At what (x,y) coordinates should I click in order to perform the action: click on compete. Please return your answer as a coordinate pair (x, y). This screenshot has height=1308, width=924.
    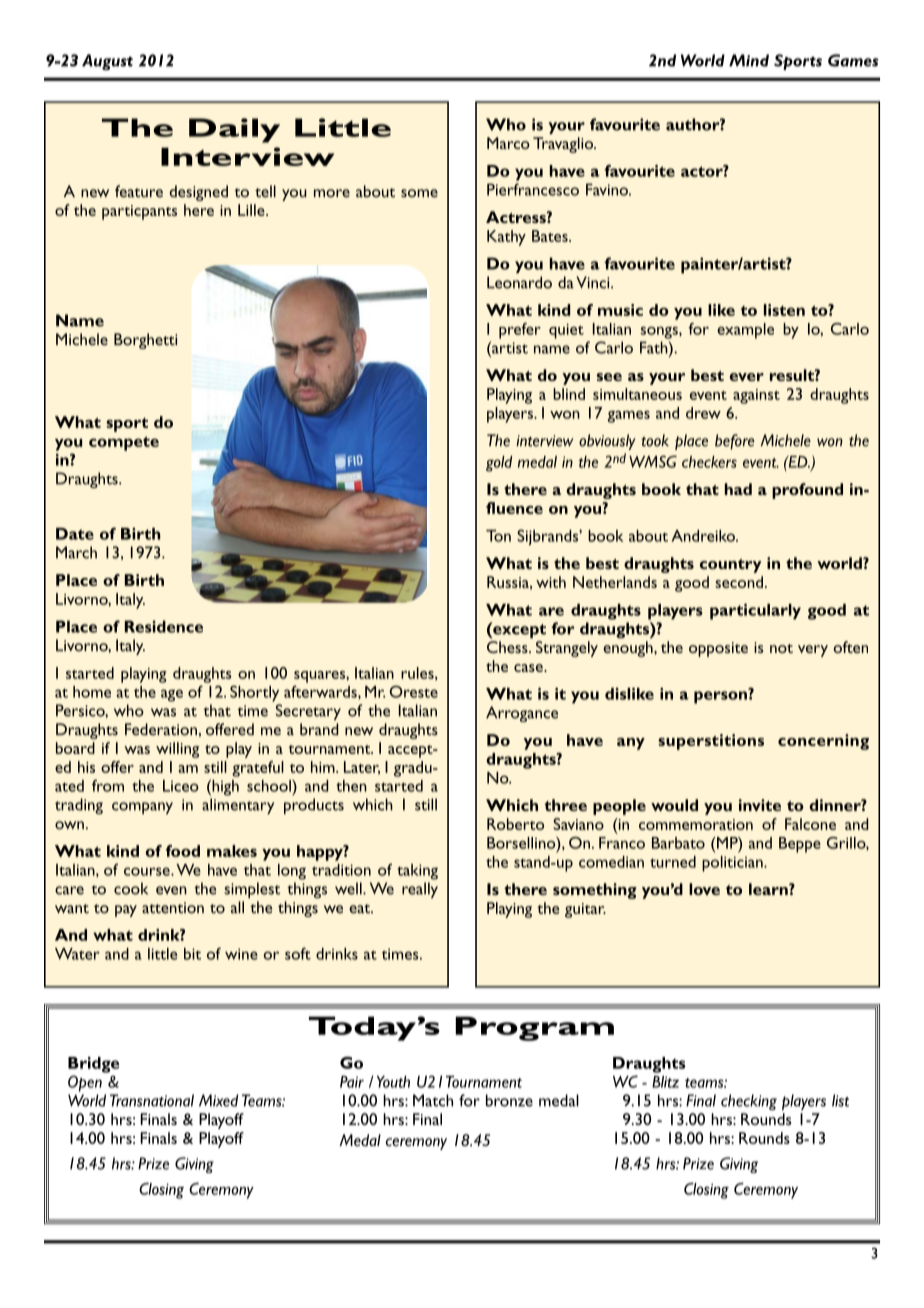
    Looking at the image, I should click on (124, 443).
